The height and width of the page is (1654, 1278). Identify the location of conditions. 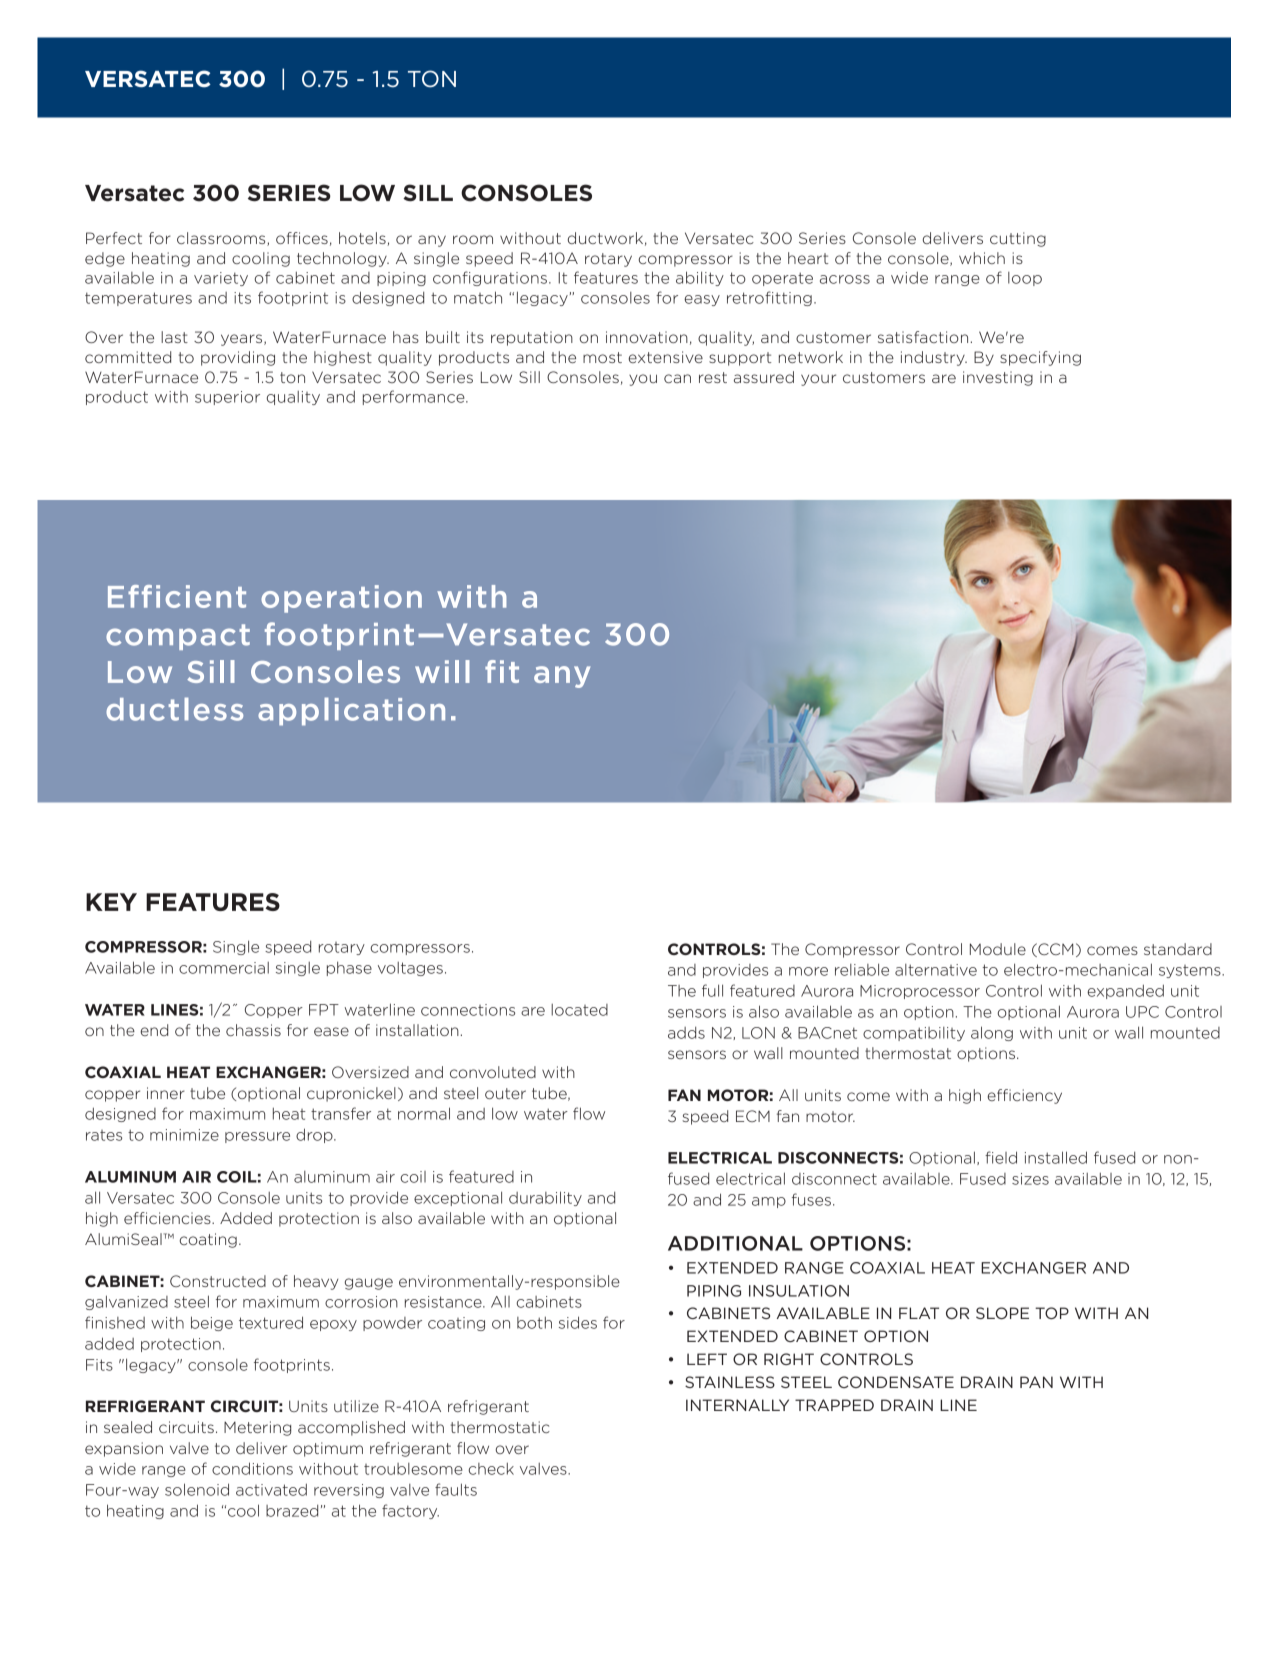
(252, 1468).
